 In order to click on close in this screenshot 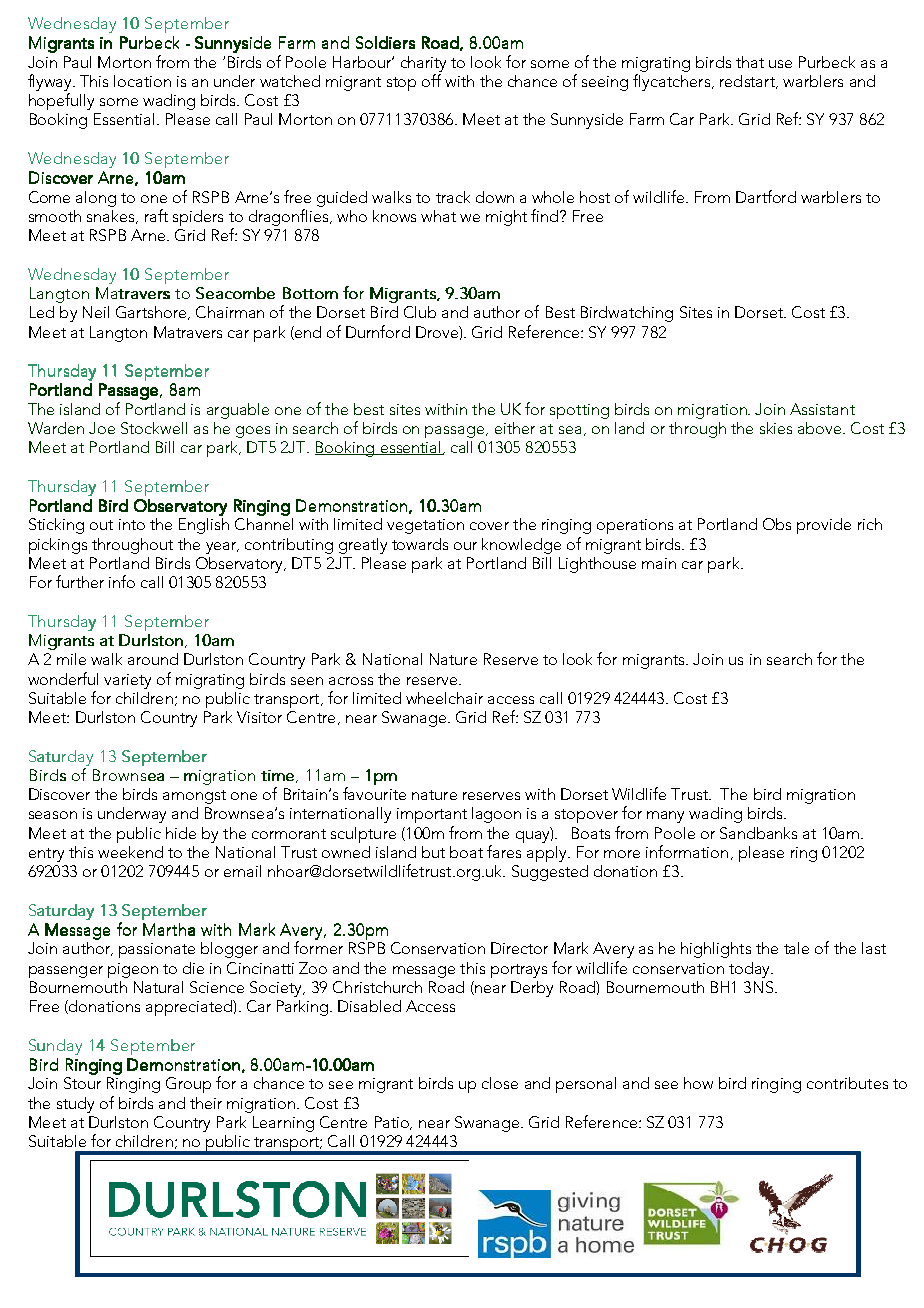, I will do `click(500, 1083)`.
